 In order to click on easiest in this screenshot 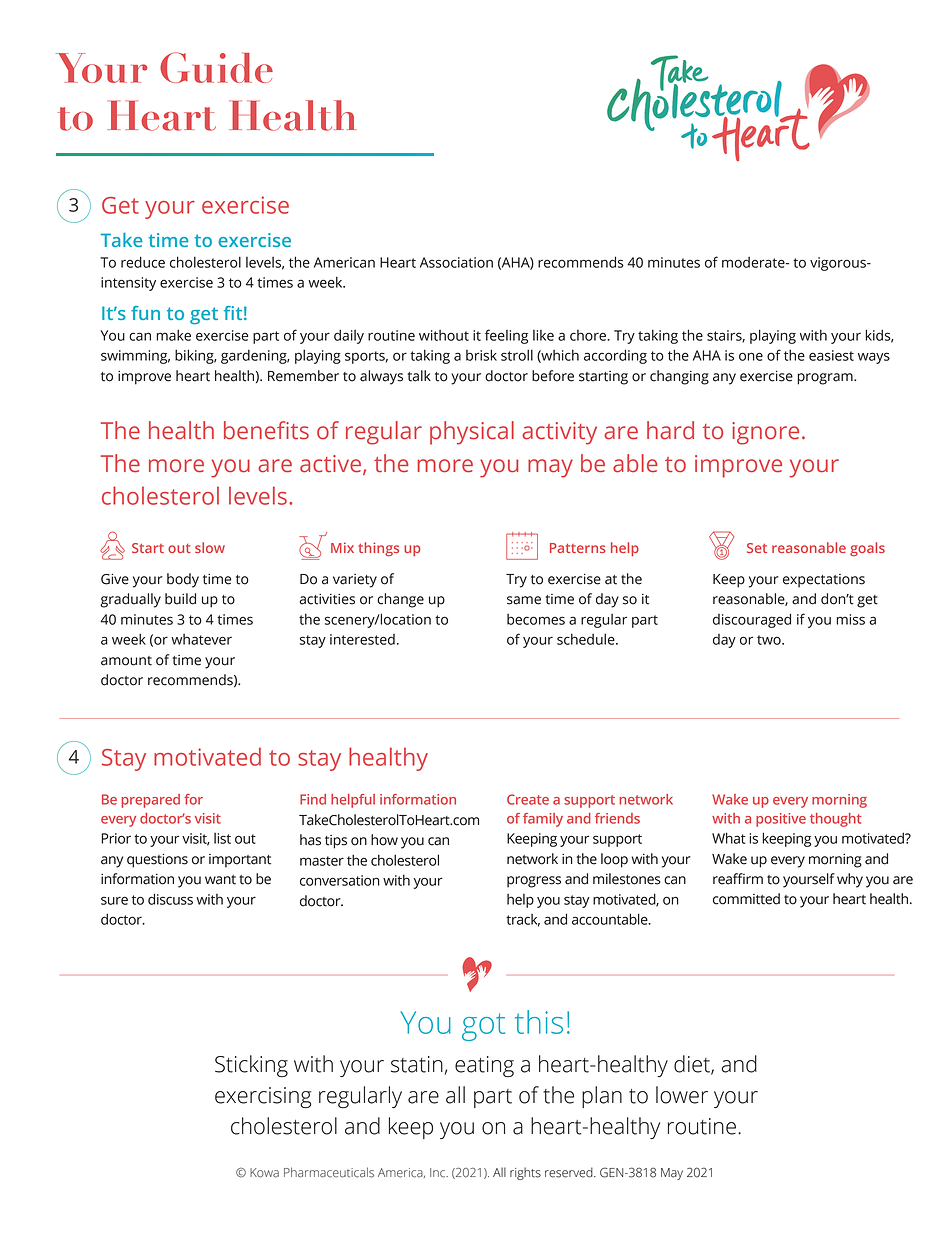, I will do `click(831, 355)`.
